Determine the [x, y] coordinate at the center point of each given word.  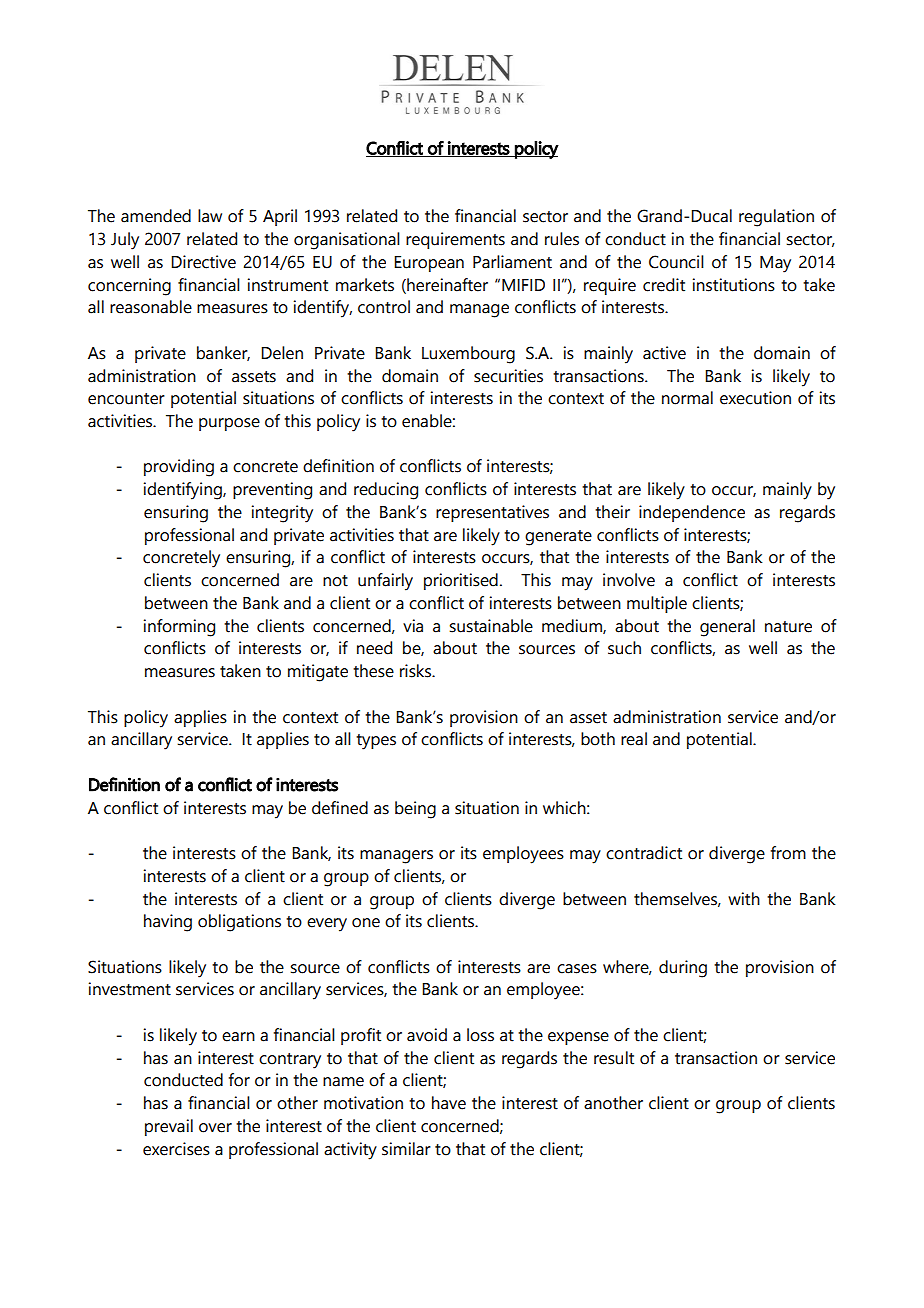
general [727, 628]
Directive [203, 262]
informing [179, 628]
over [215, 1128]
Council [676, 262]
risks [416, 671]
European [429, 264]
